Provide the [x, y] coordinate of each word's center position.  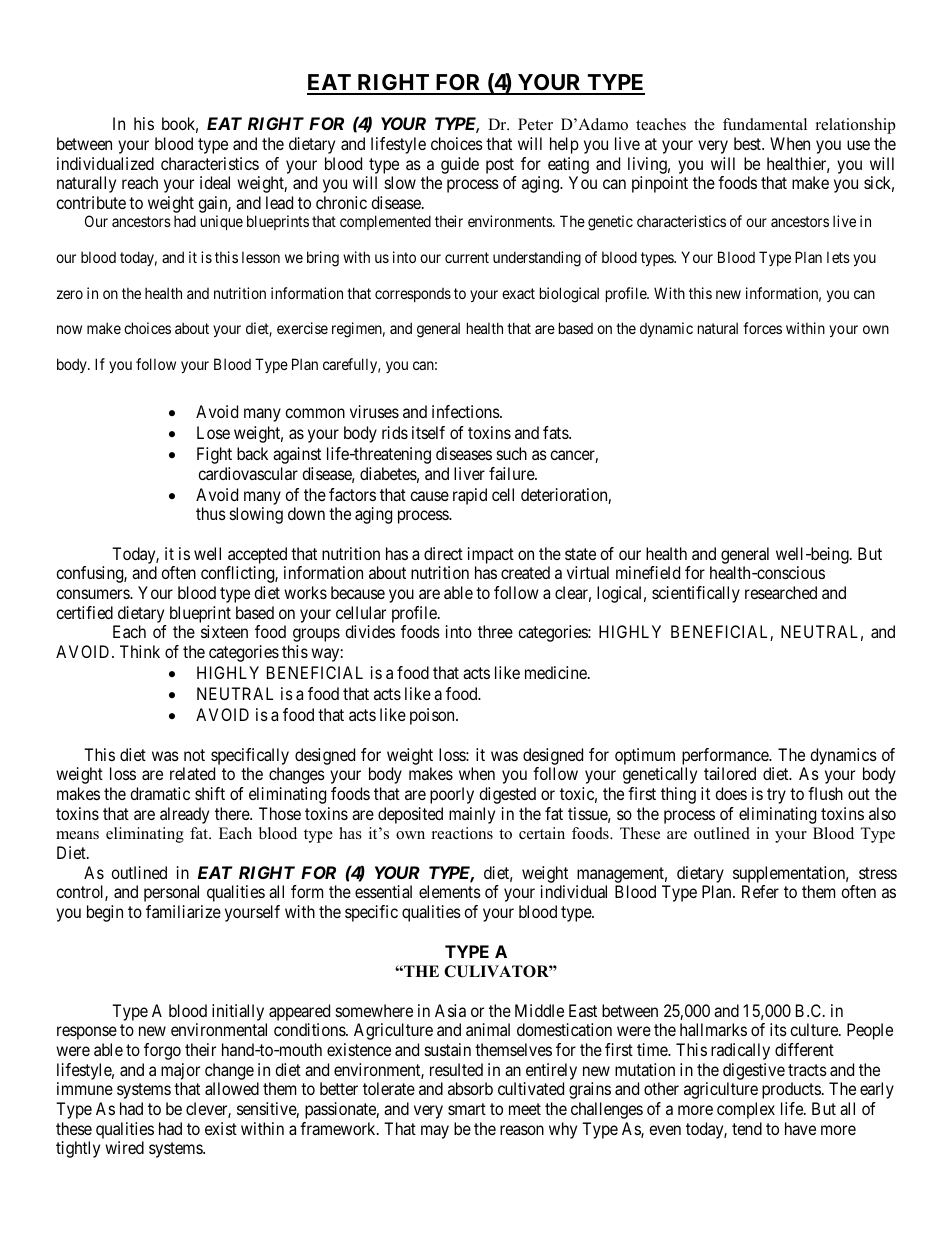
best [749, 143]
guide [460, 165]
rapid [470, 496]
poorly [452, 795]
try [776, 796]
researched [781, 592]
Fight [214, 455]
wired [124, 1147]
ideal [215, 182]
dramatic [160, 793]
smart [467, 1109]
